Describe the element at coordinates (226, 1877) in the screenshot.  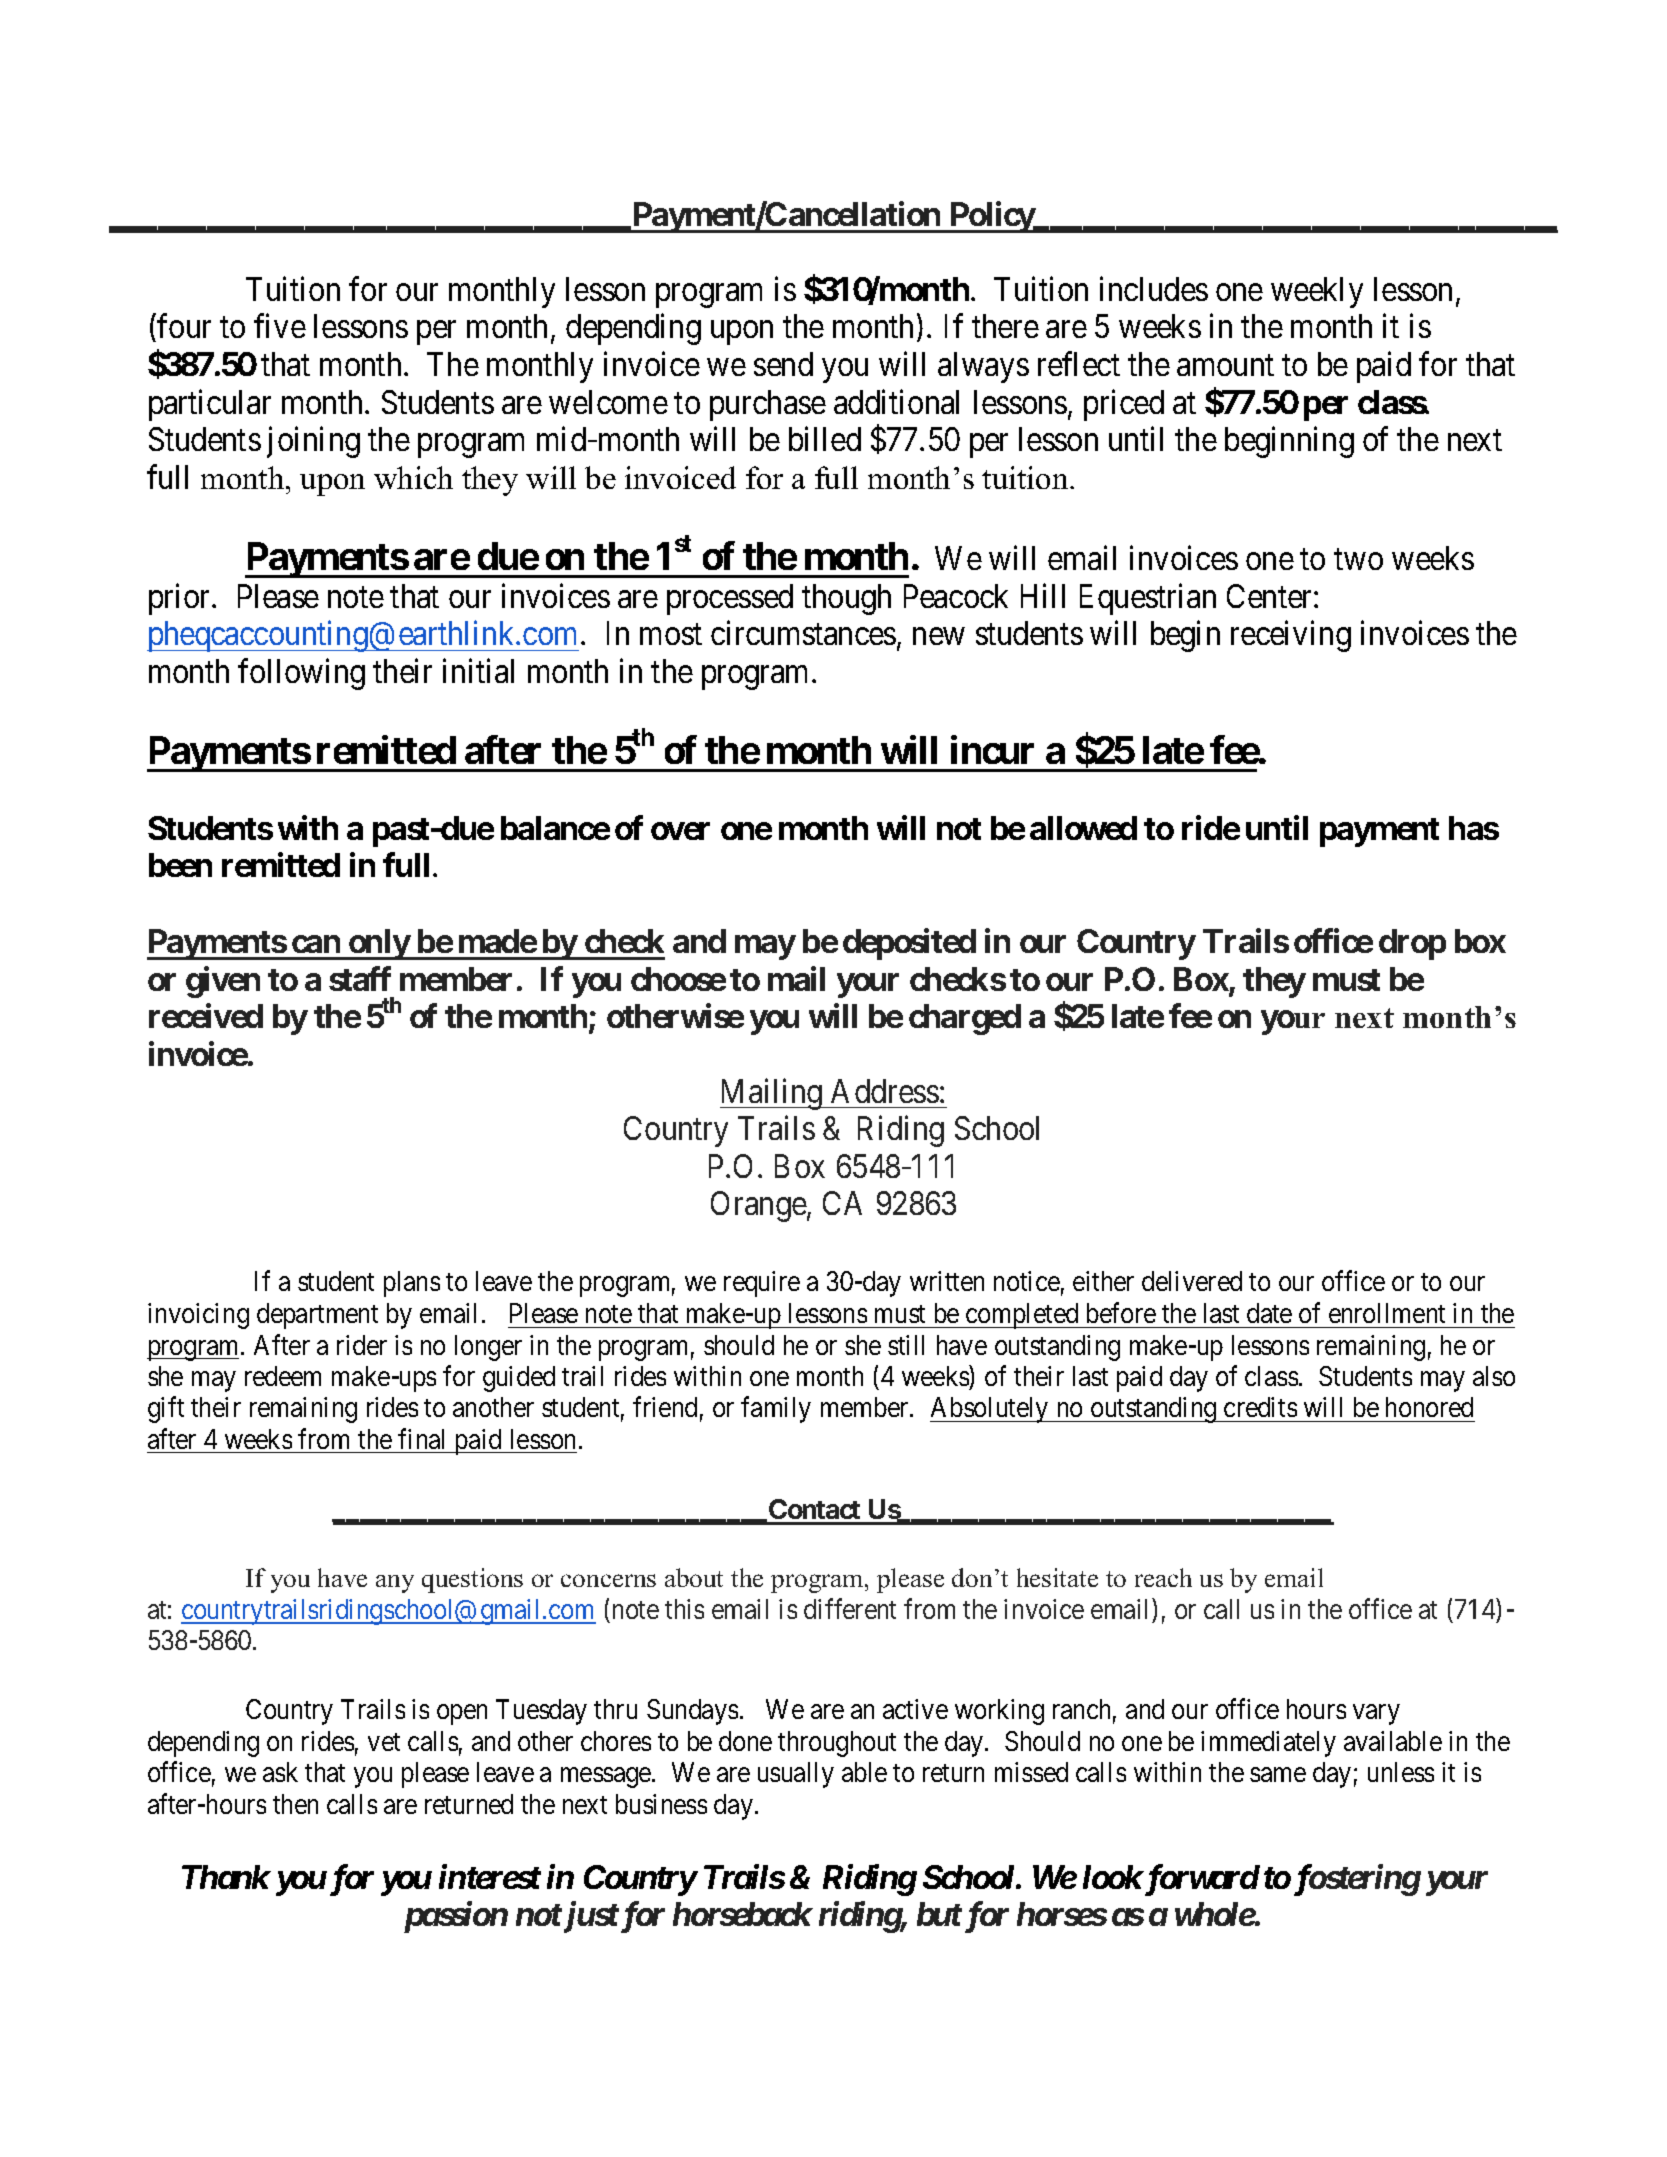
I see `Thank` at that location.
